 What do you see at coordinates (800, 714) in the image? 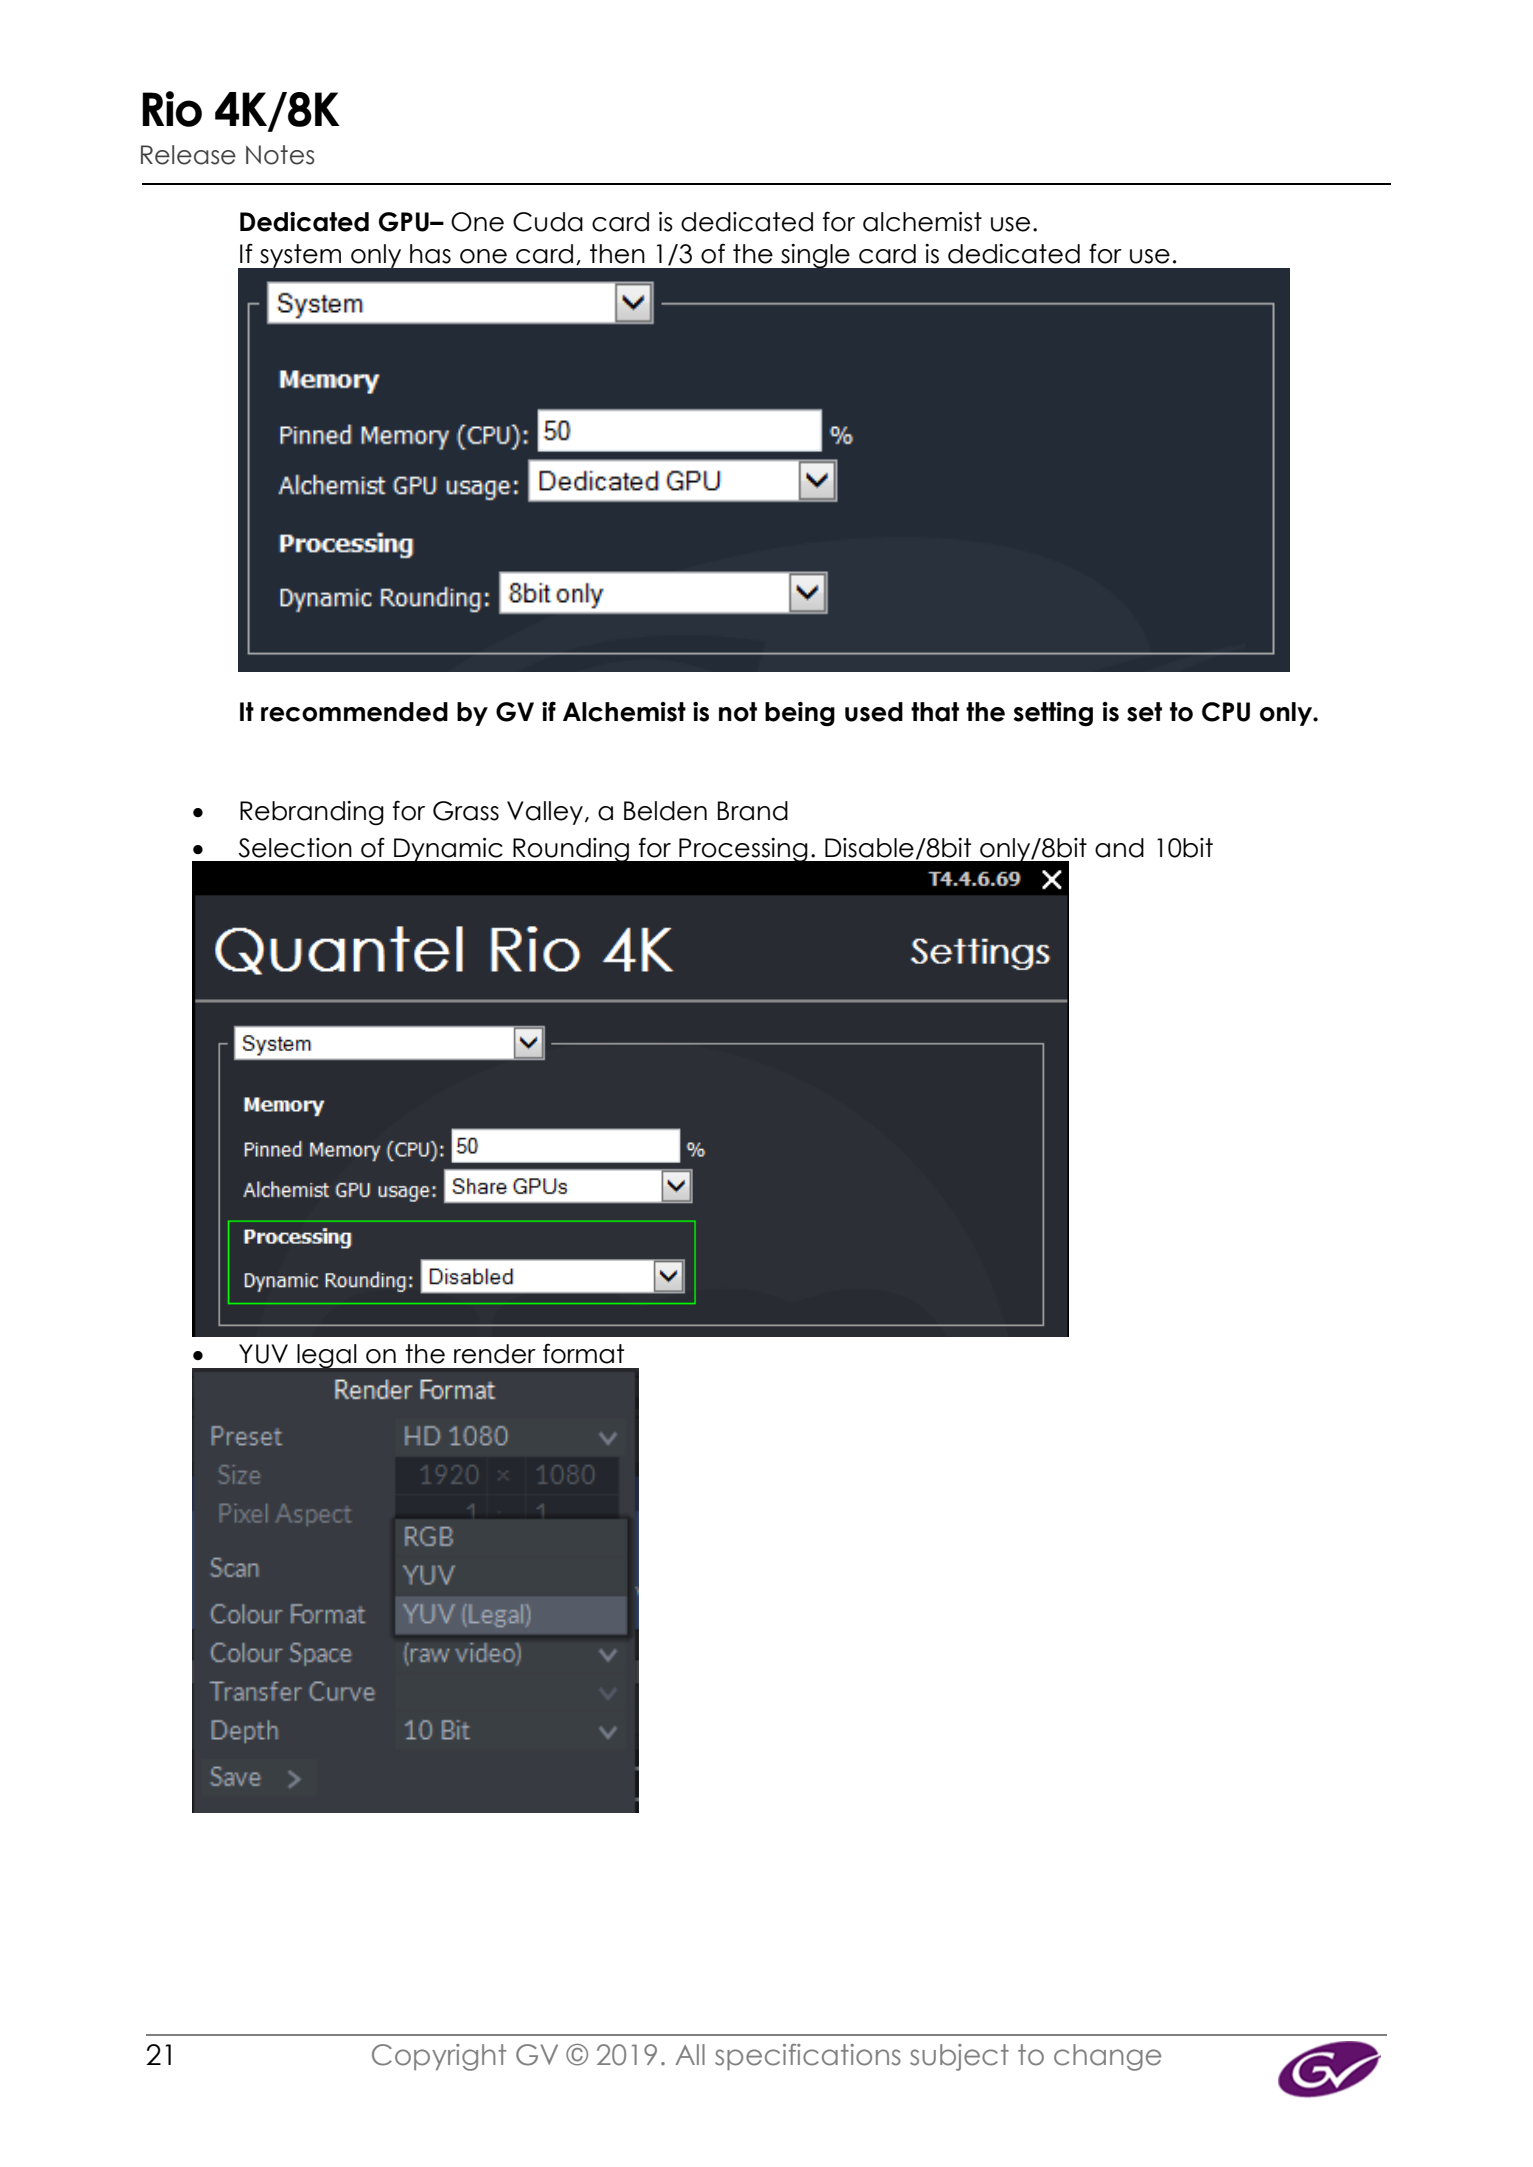
I see `being` at bounding box center [800, 714].
